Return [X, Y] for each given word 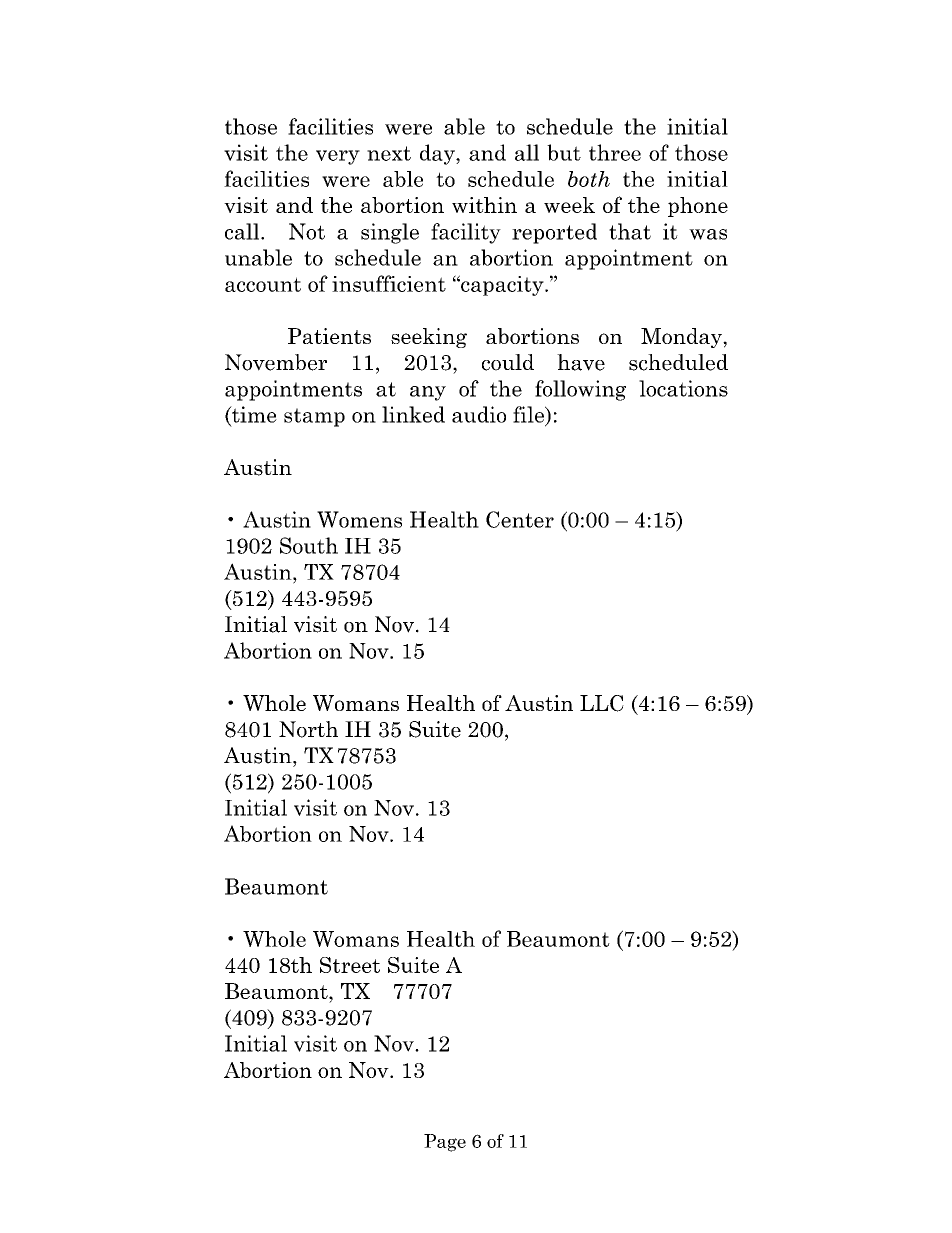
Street [350, 965]
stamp [314, 417]
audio [479, 414]
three [615, 152]
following [580, 390]
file [530, 415]
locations [683, 388]
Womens [359, 519]
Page [445, 1143]
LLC [602, 703]
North [308, 729]
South [309, 545]
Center [520, 519]
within [484, 205]
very [338, 157]
